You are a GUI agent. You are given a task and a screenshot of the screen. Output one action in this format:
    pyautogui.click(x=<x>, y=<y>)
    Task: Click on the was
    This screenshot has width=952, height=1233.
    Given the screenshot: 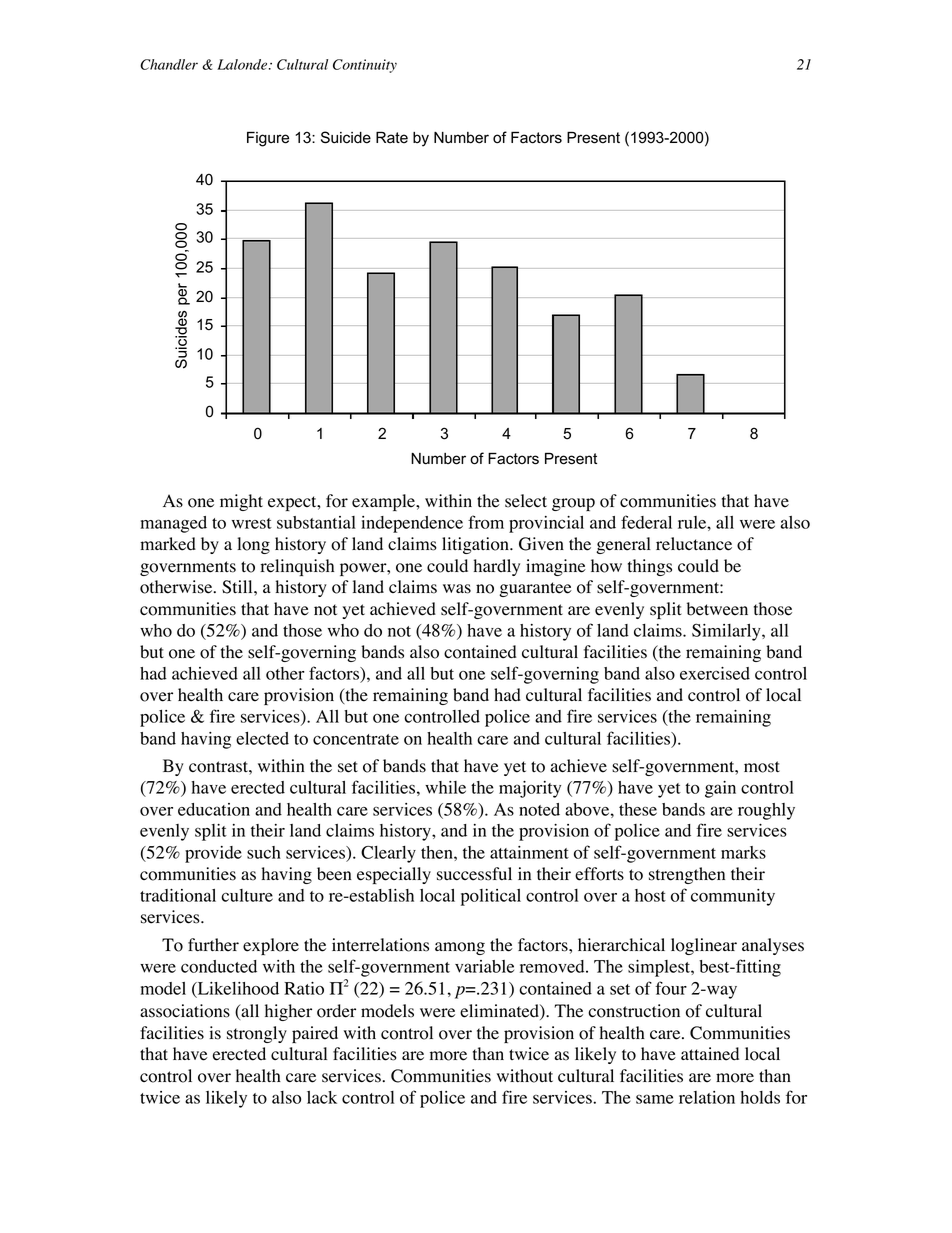 What is the action you would take?
    pyautogui.click(x=457, y=589)
